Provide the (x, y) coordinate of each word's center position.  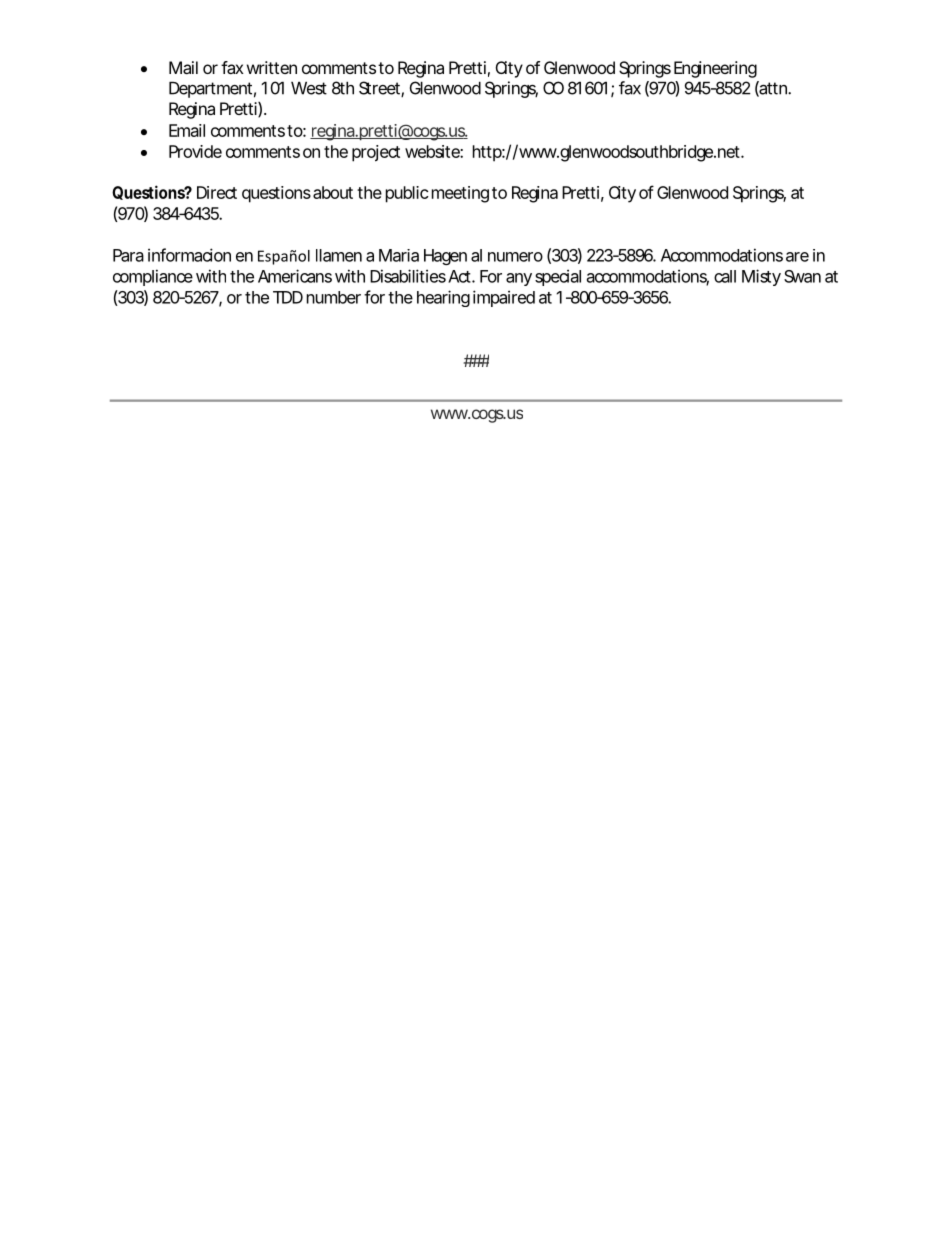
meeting (460, 194)
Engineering (715, 69)
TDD (288, 297)
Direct (217, 192)
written (272, 67)
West (309, 88)
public (407, 194)
